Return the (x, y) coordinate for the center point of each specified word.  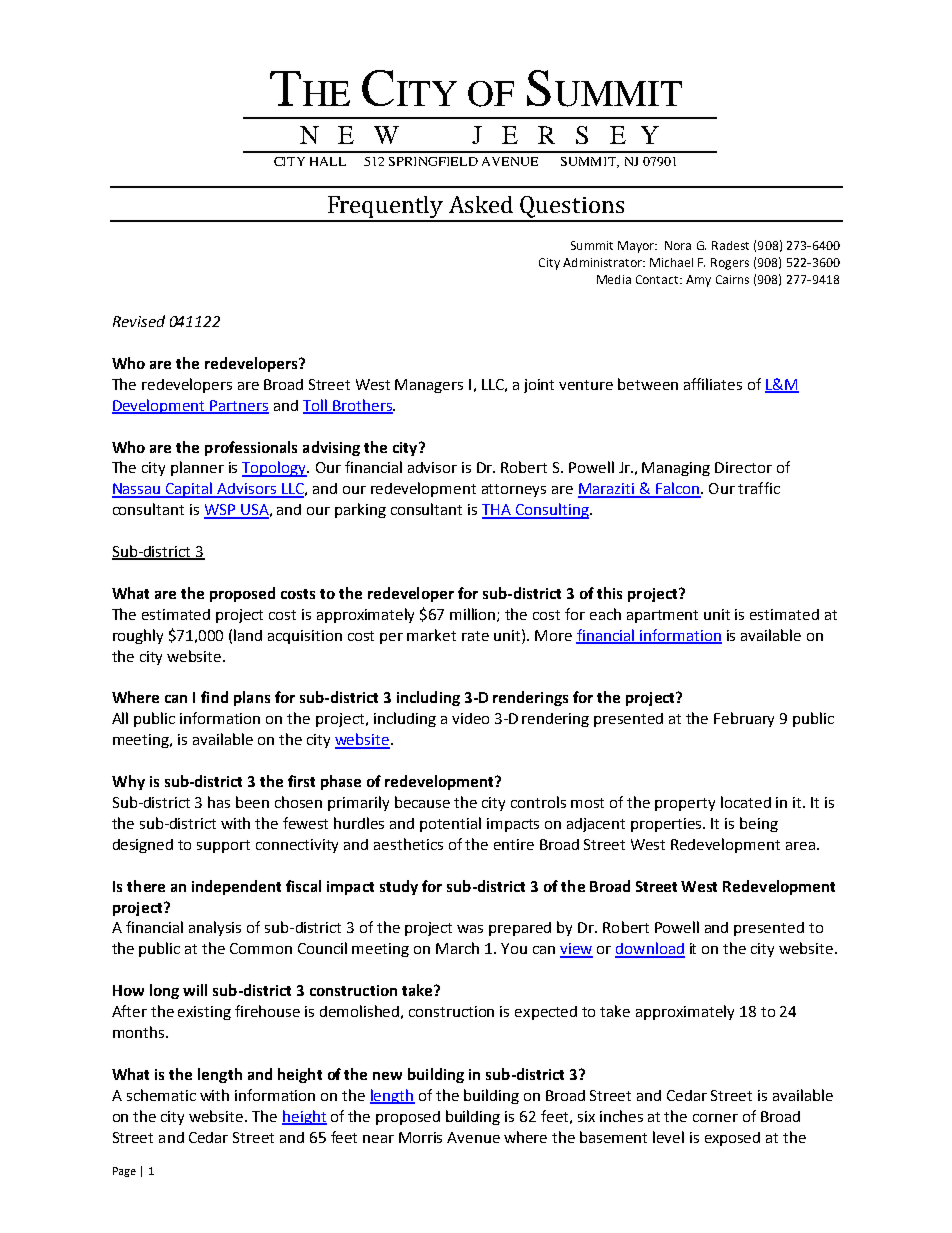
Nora (678, 245)
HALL (328, 161)
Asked (481, 204)
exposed (732, 1139)
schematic (161, 1095)
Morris (420, 1137)
